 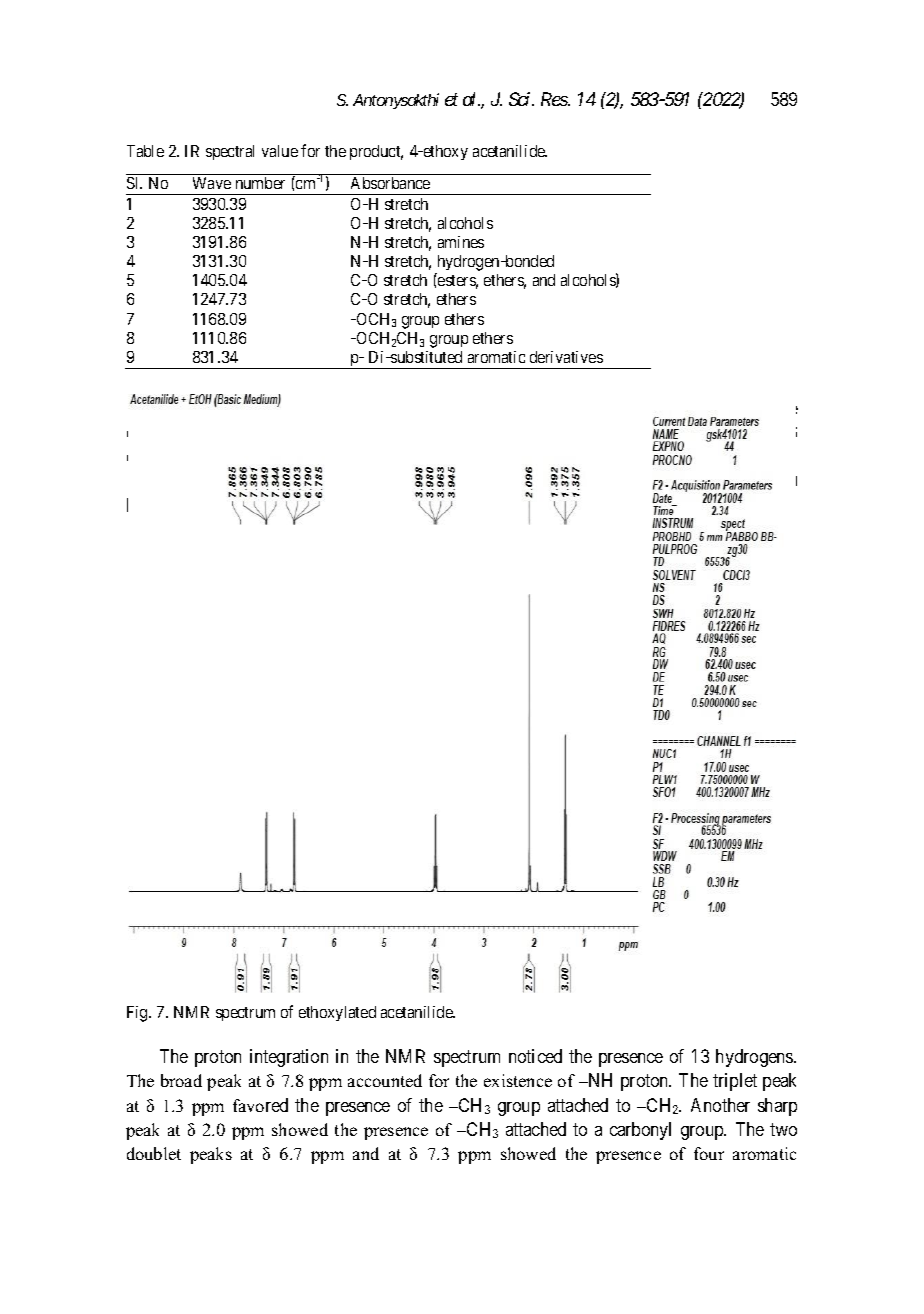 I want to click on accounted, so click(x=385, y=1080).
